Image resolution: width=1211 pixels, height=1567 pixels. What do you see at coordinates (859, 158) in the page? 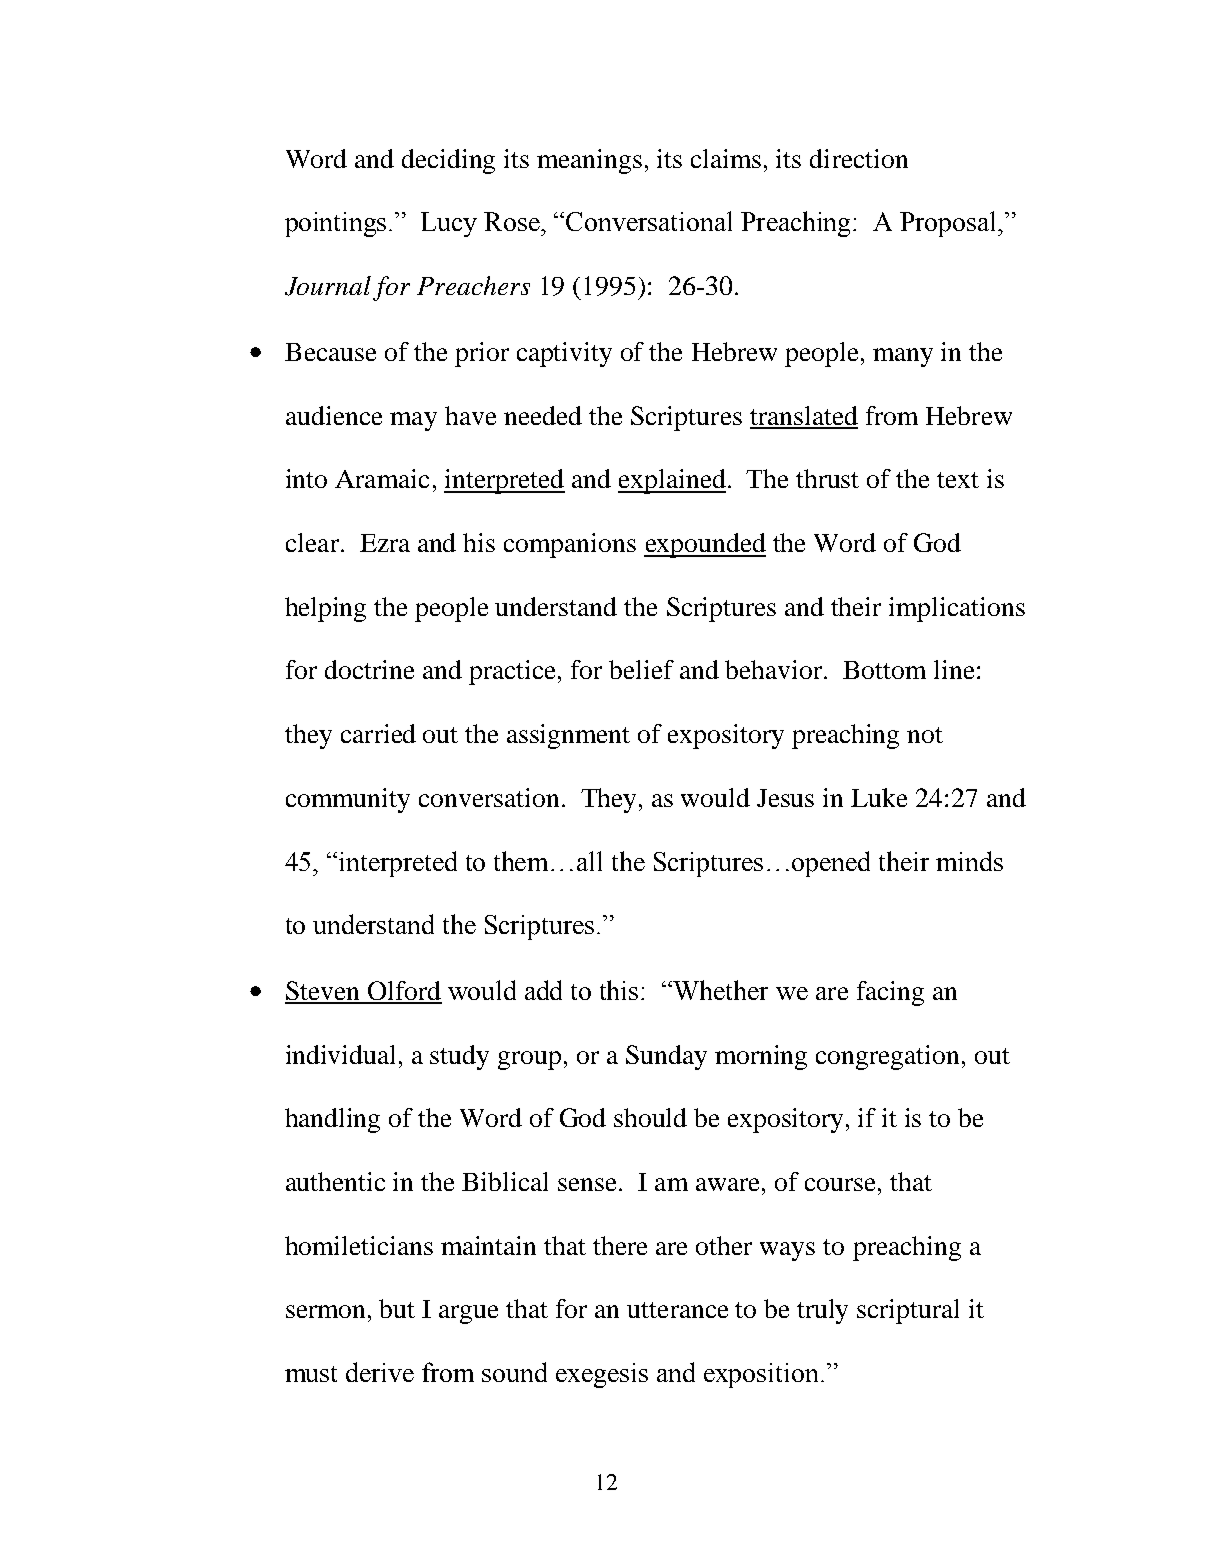
I see `direction` at bounding box center [859, 158].
